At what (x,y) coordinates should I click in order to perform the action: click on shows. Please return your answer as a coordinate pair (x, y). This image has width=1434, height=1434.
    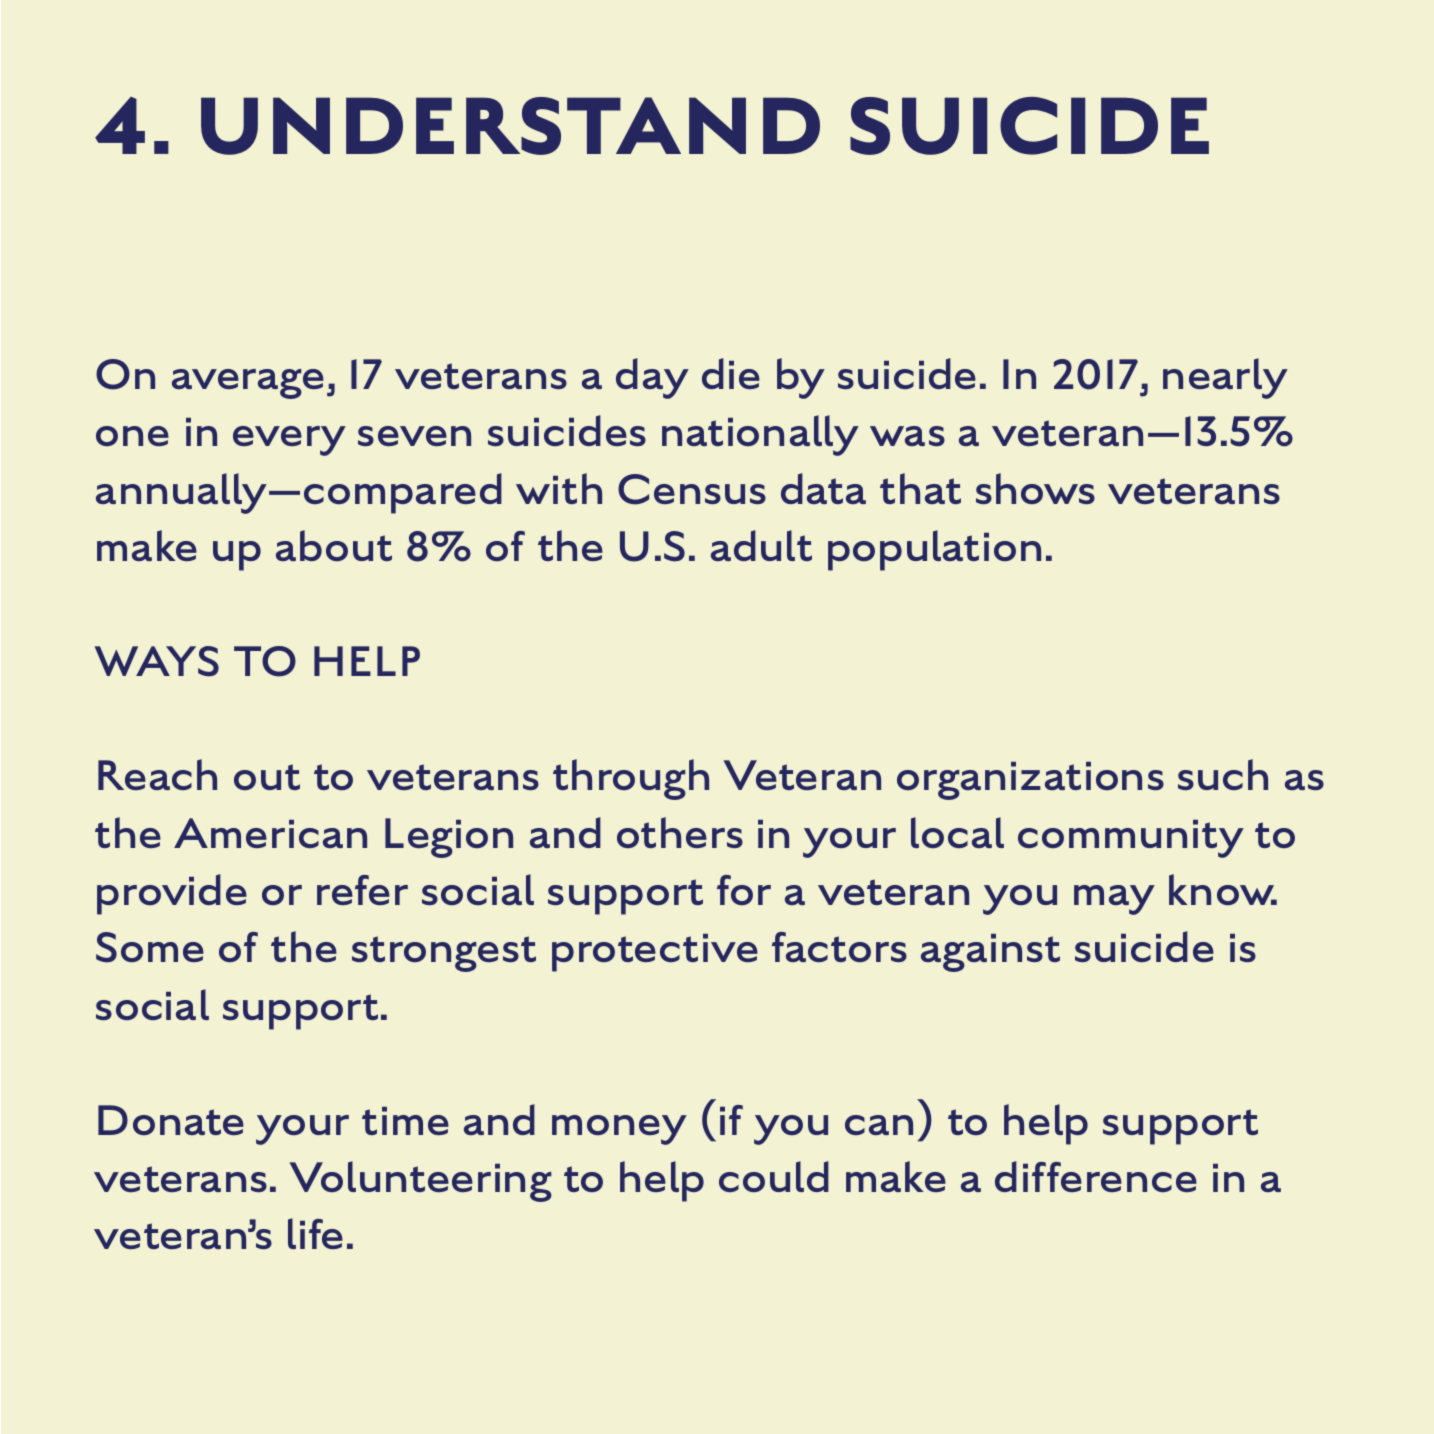
    Looking at the image, I should click on (1035, 488).
